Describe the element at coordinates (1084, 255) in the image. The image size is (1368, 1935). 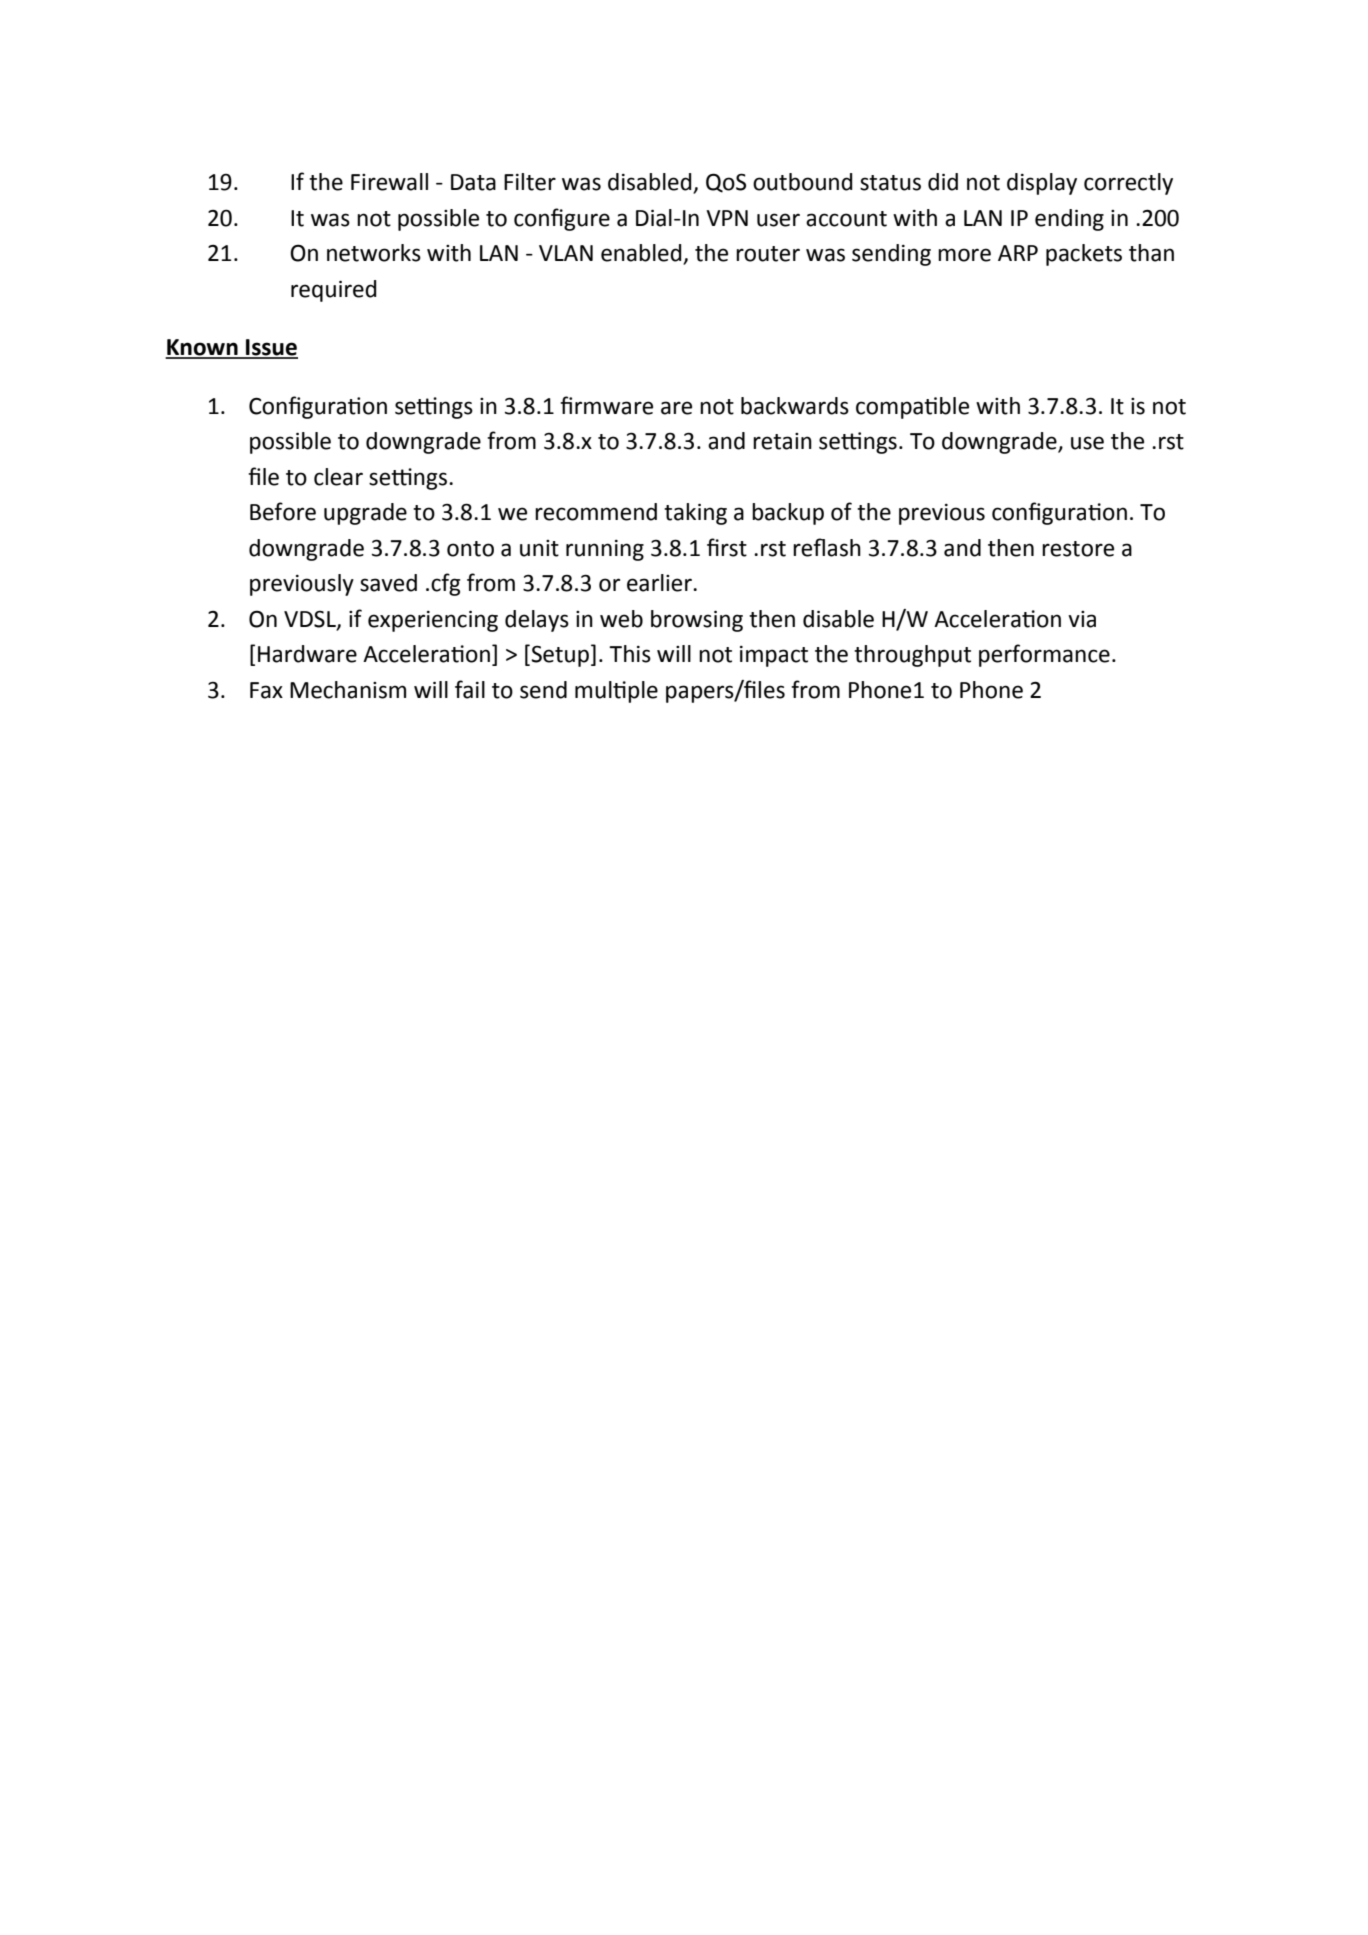
I see `packets` at that location.
